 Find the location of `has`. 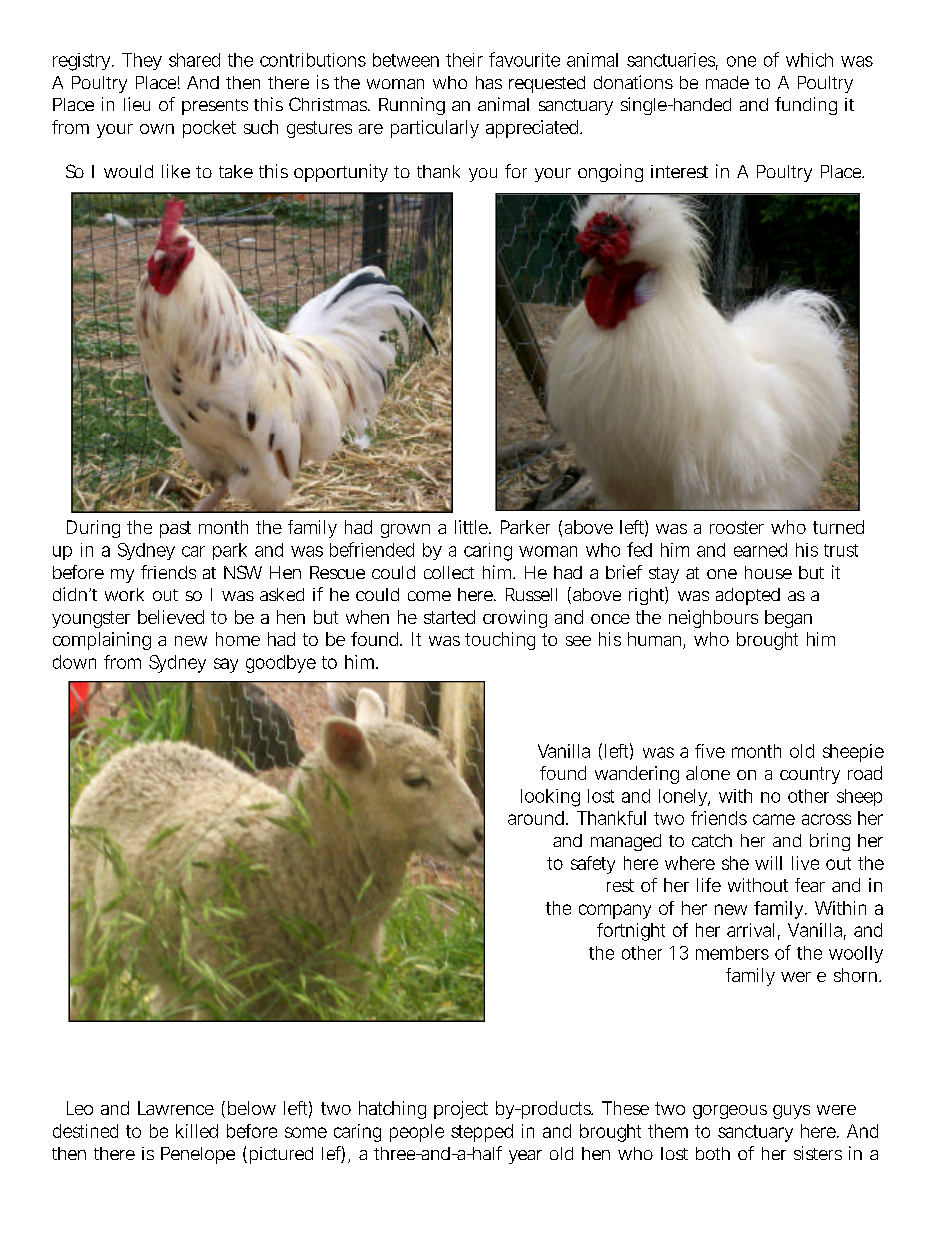

has is located at coordinates (489, 82).
